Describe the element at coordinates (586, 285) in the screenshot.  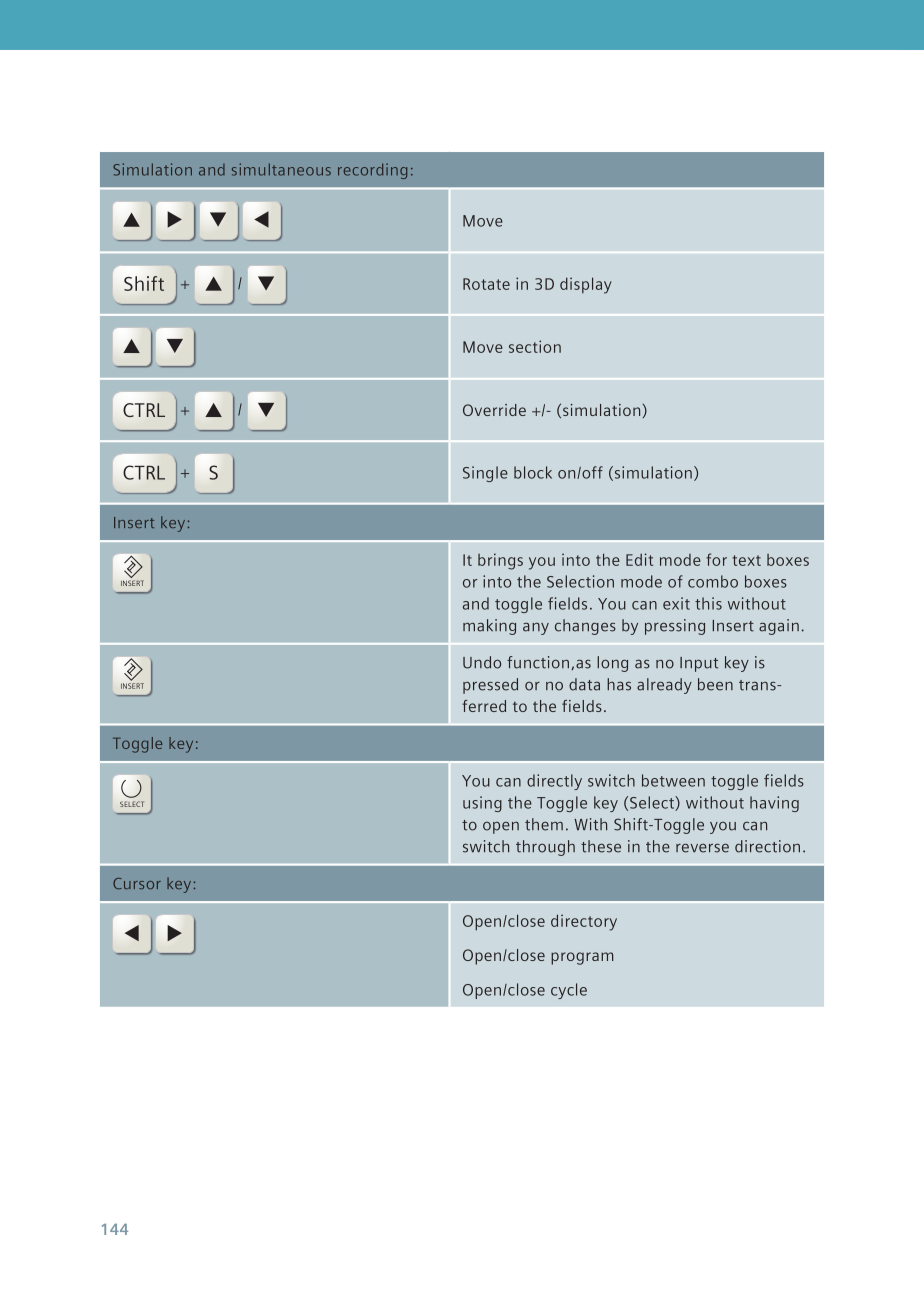
I see `display` at that location.
